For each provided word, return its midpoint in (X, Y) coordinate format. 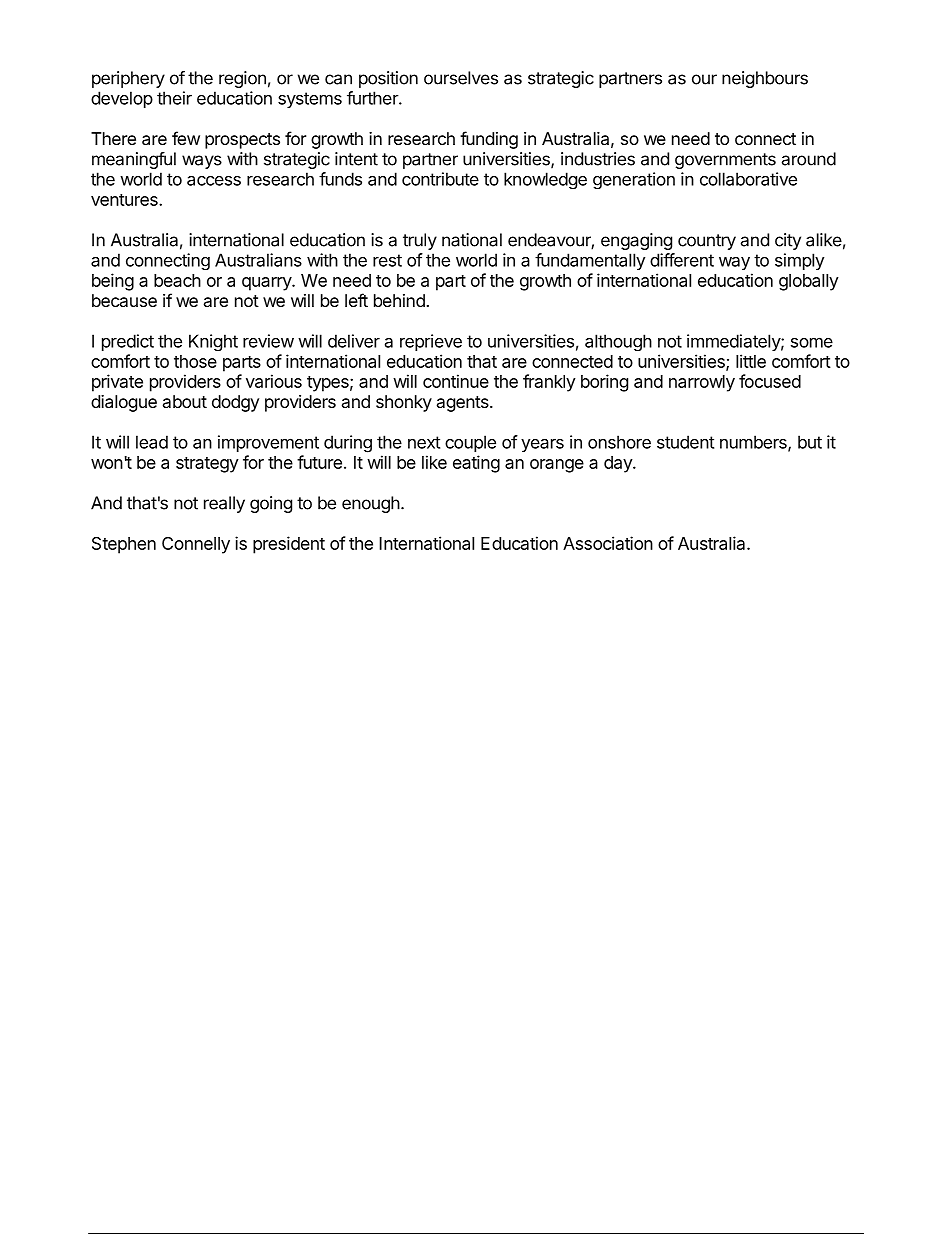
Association (608, 543)
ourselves (461, 78)
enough (371, 504)
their (174, 98)
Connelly (196, 545)
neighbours (765, 79)
